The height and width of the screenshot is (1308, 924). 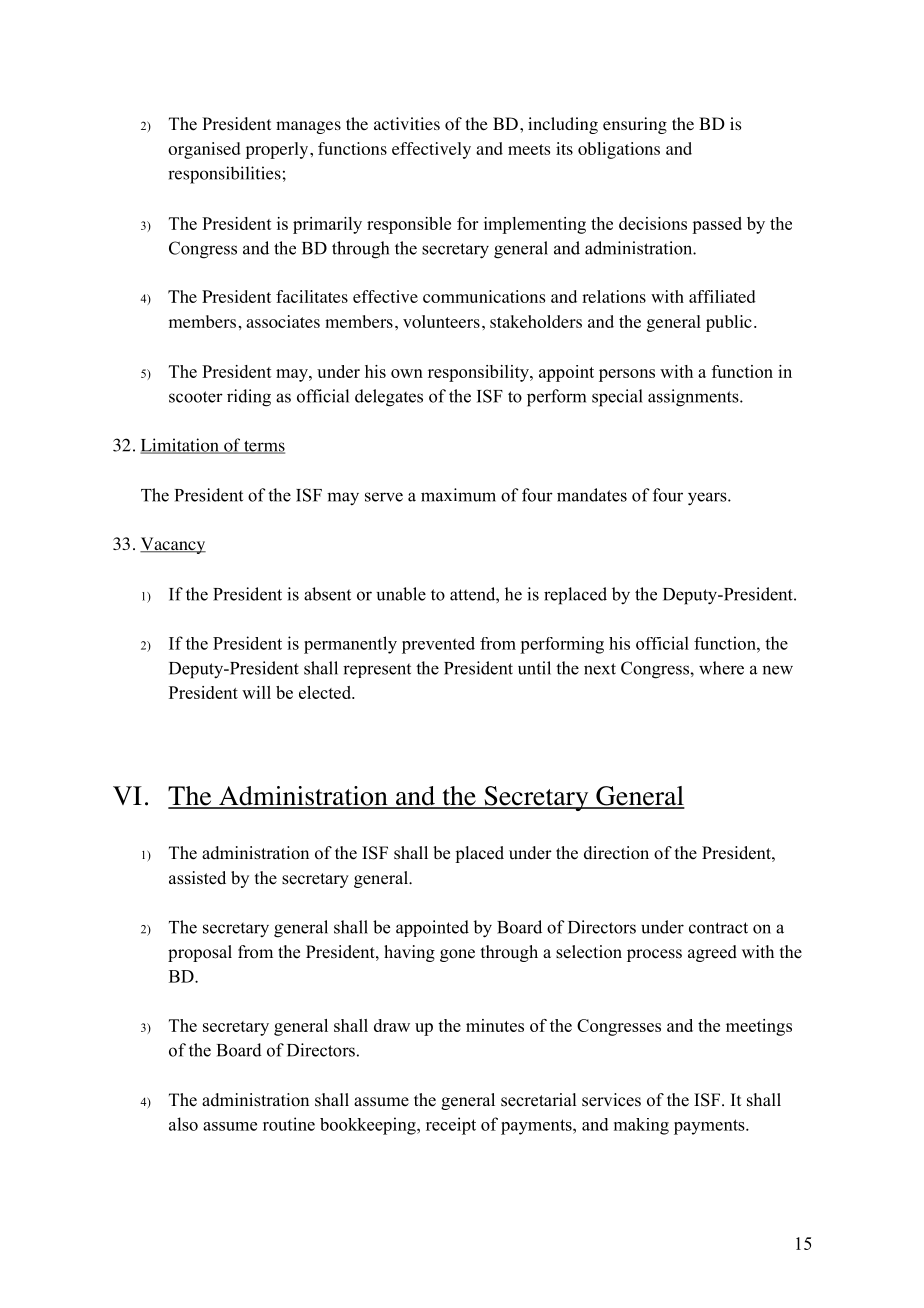 I want to click on terms, so click(x=263, y=447).
